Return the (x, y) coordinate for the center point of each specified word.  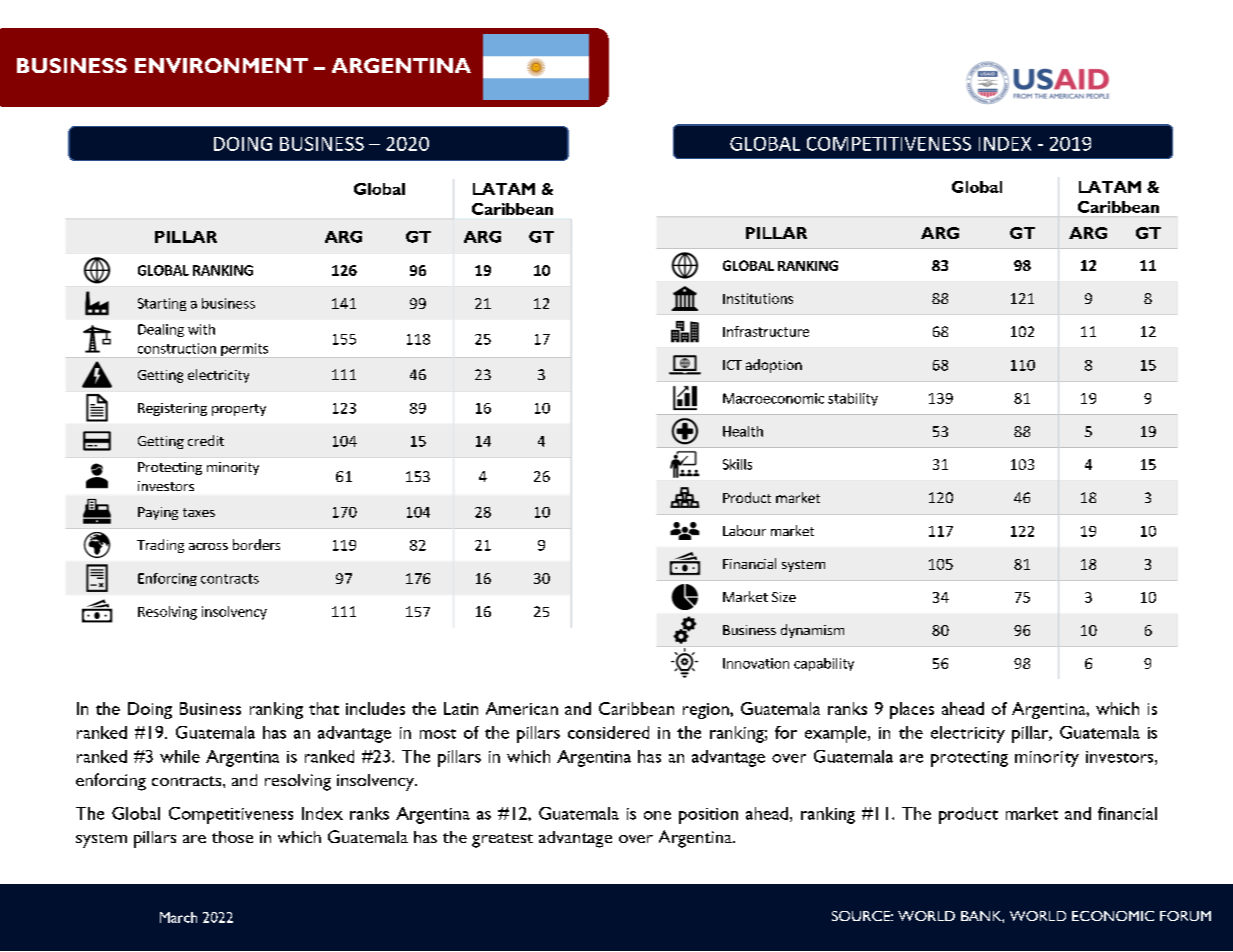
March (178, 917)
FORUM (1185, 916)
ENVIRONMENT (221, 65)
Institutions (758, 298)
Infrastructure (766, 331)
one (657, 815)
